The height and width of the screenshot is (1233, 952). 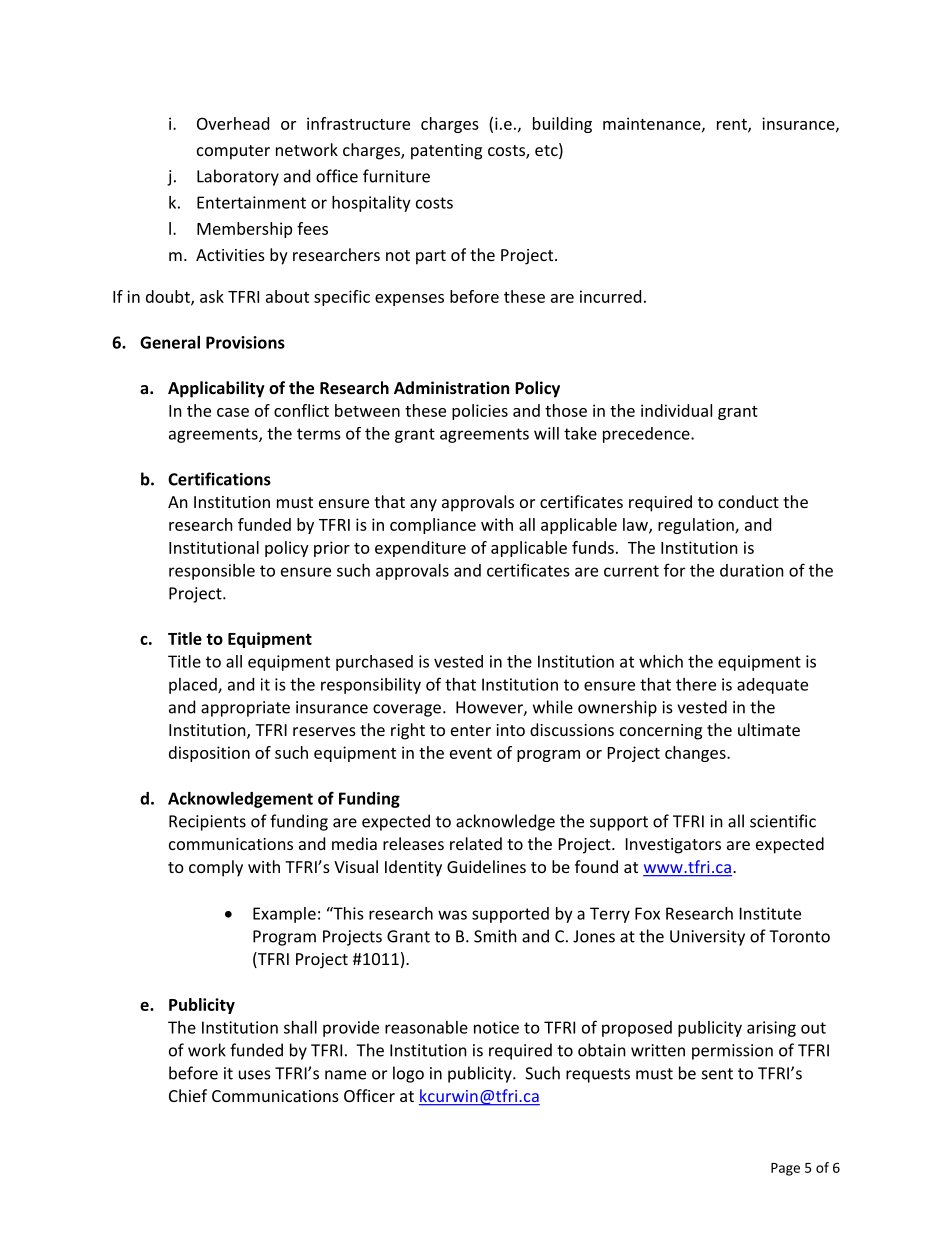 I want to click on individual, so click(x=676, y=410).
